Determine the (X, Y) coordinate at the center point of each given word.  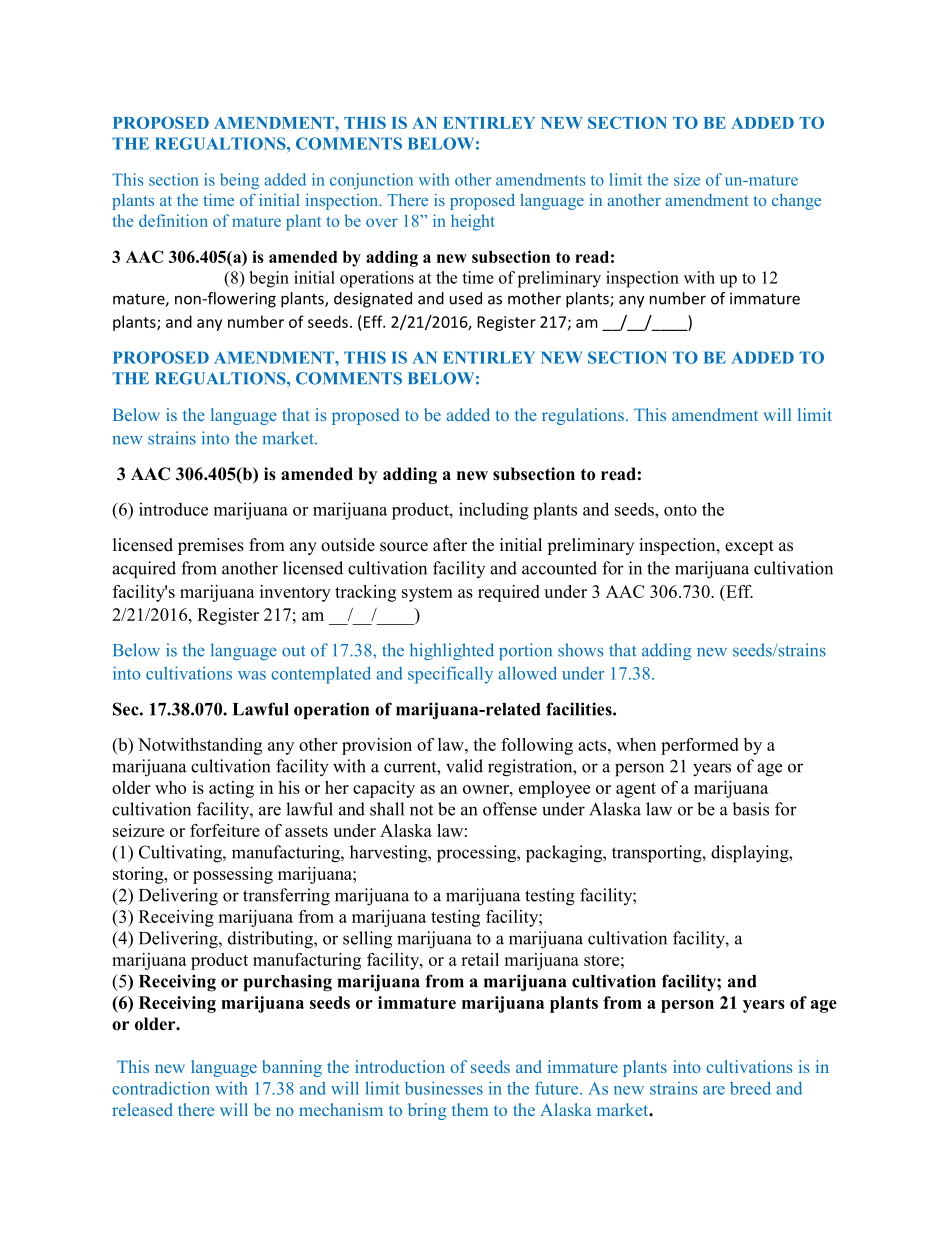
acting (231, 789)
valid (464, 766)
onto (680, 510)
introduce (173, 509)
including (494, 511)
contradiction (161, 1088)
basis (750, 809)
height (473, 222)
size (687, 179)
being (239, 181)
